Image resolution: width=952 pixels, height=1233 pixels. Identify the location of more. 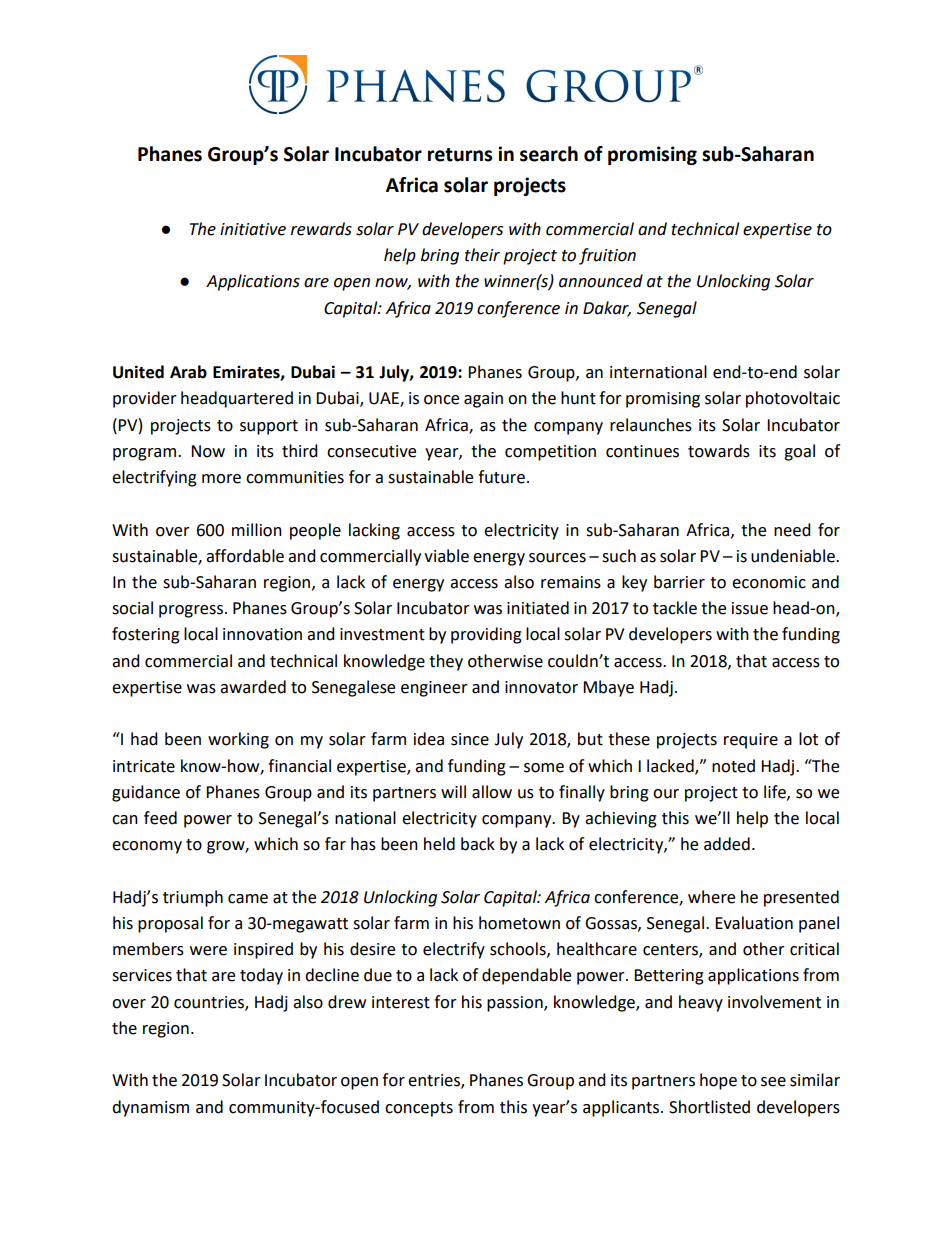
(221, 479).
